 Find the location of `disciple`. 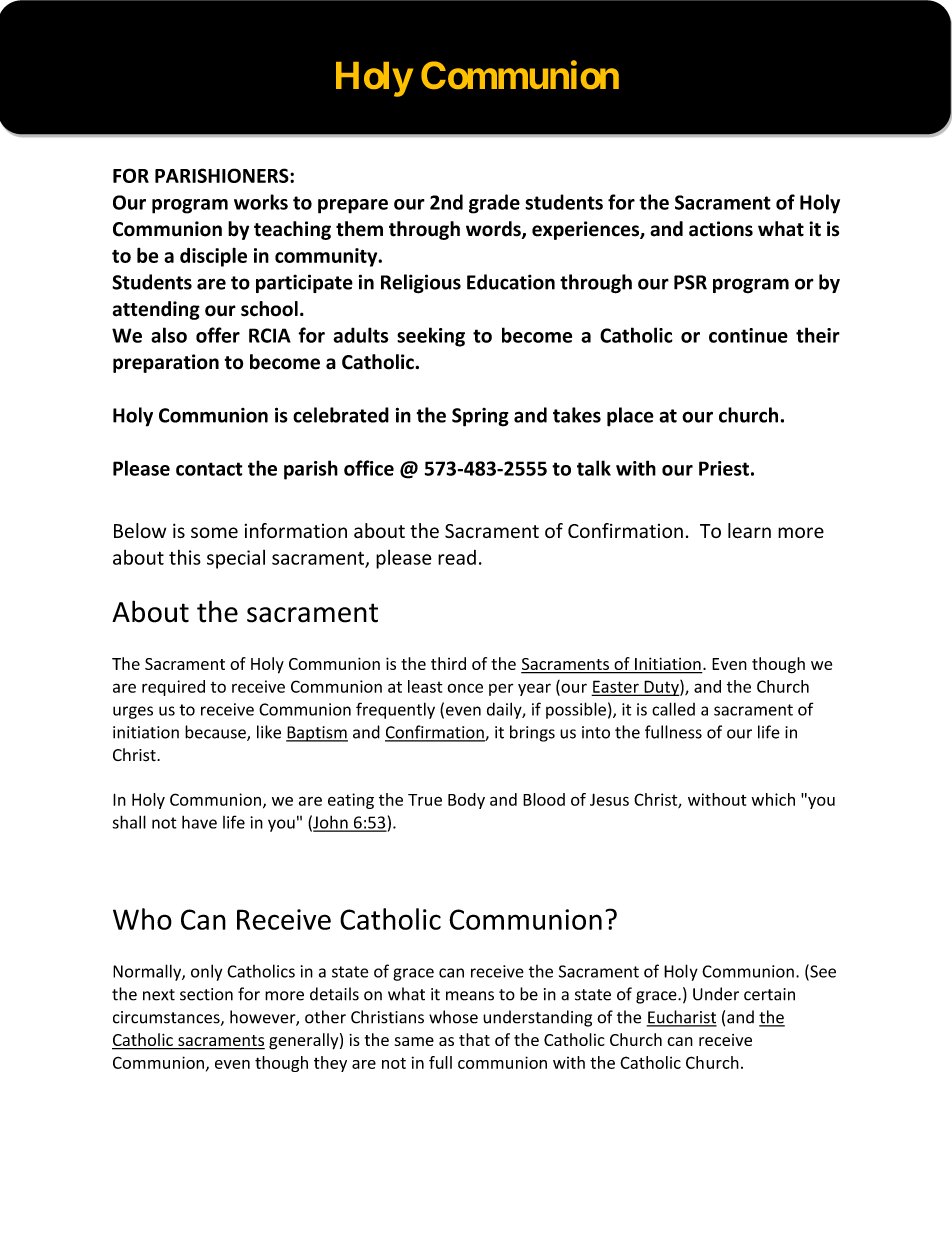

disciple is located at coordinates (213, 257).
